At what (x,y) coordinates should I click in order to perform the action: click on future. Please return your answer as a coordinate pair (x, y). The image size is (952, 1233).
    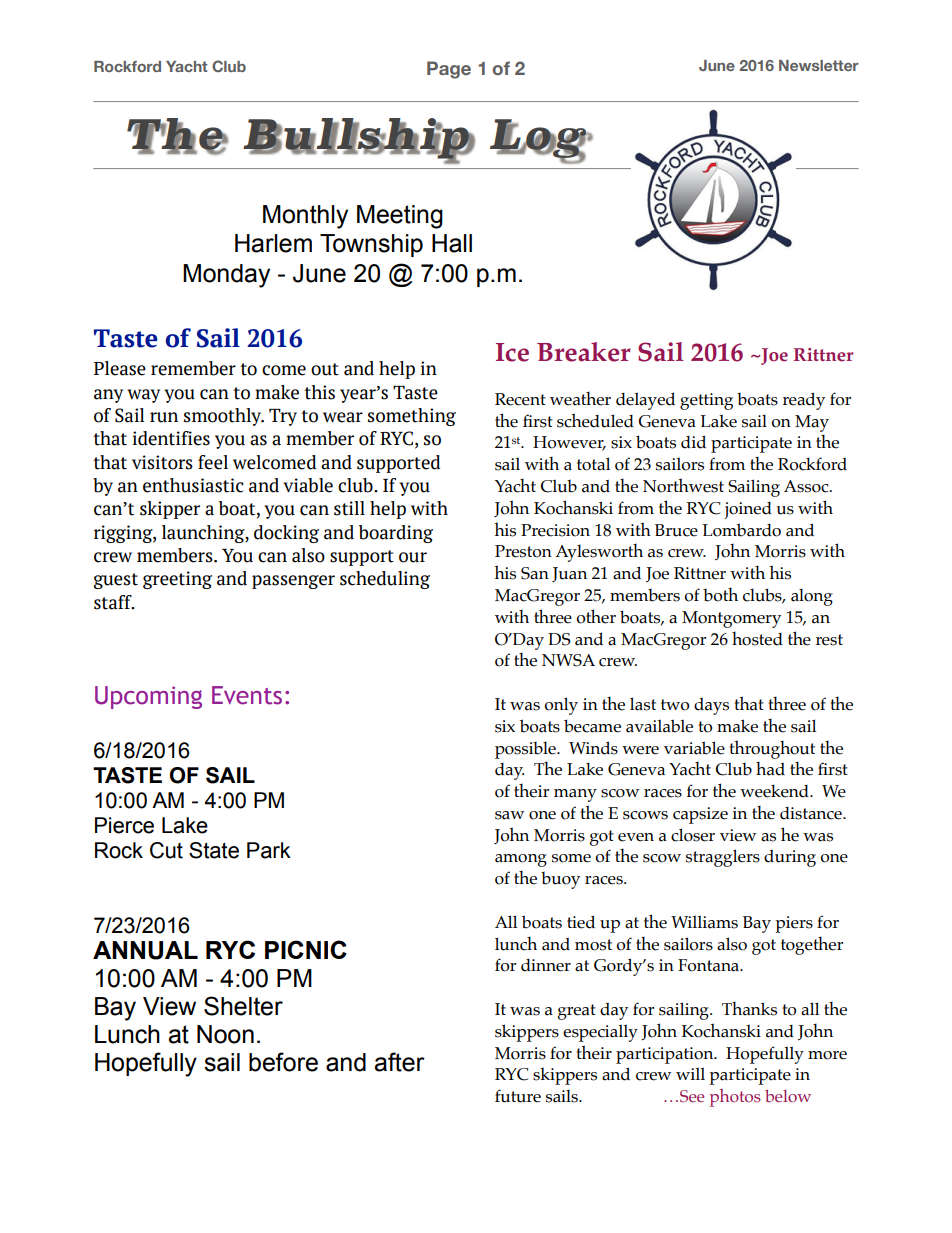
    Looking at the image, I should click on (518, 1096).
